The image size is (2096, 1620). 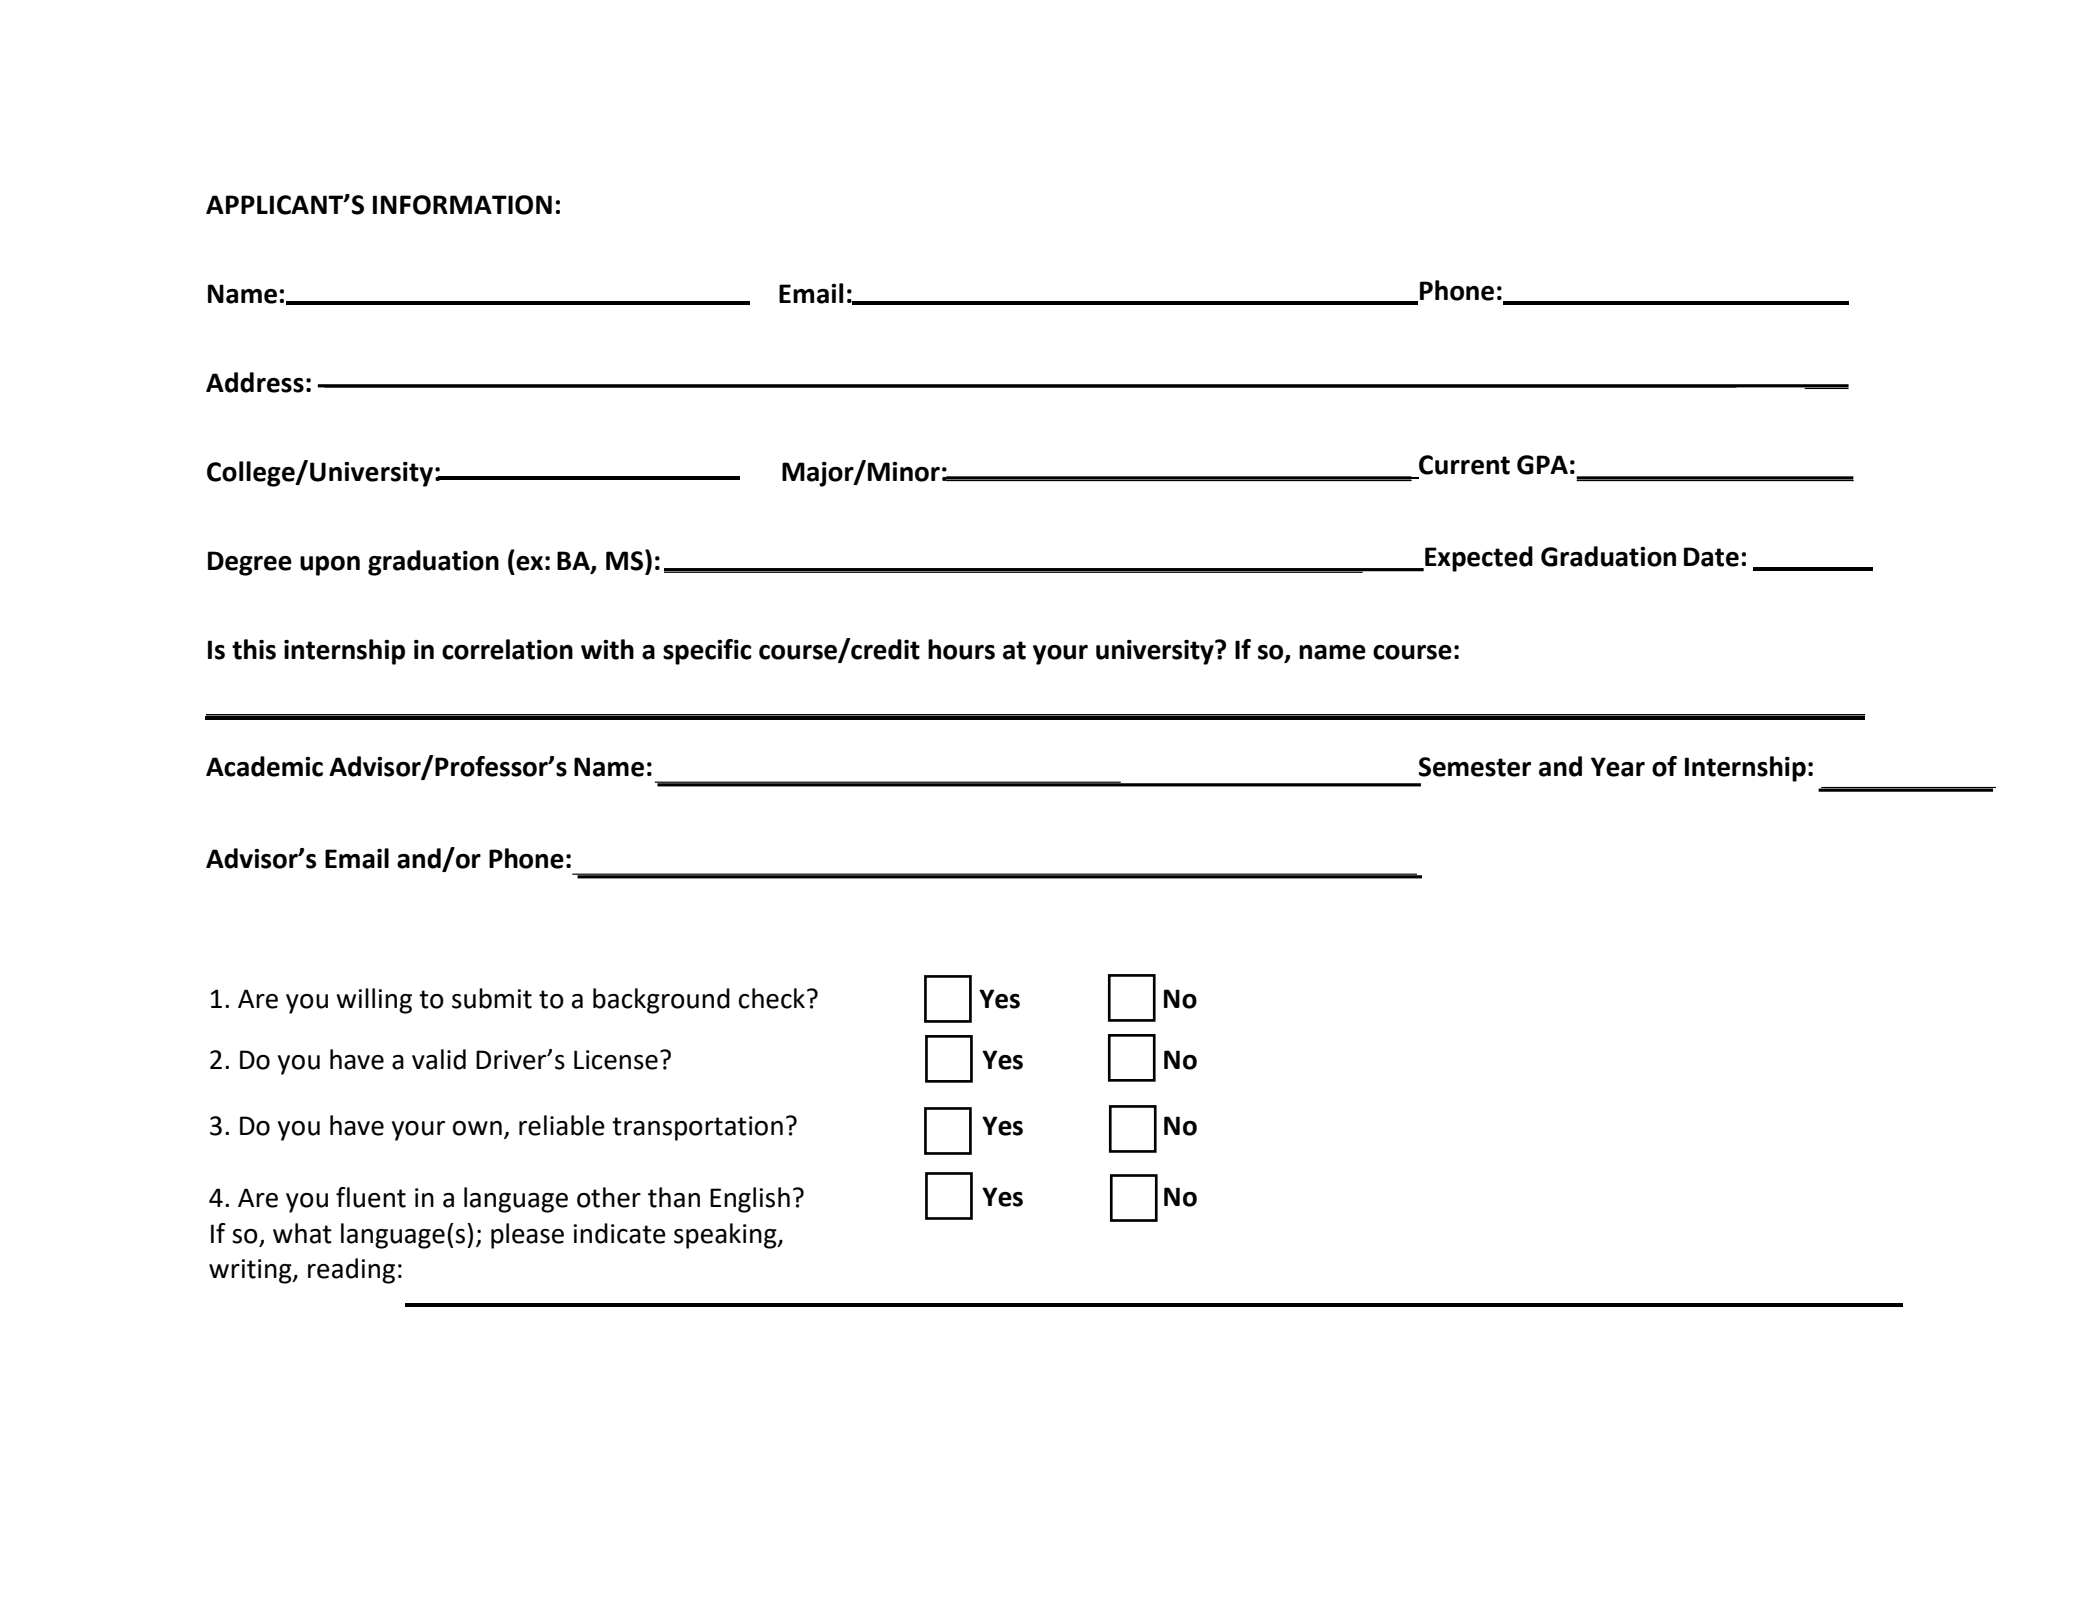 What do you see at coordinates (1618, 767) in the document?
I see `Year` at bounding box center [1618, 767].
